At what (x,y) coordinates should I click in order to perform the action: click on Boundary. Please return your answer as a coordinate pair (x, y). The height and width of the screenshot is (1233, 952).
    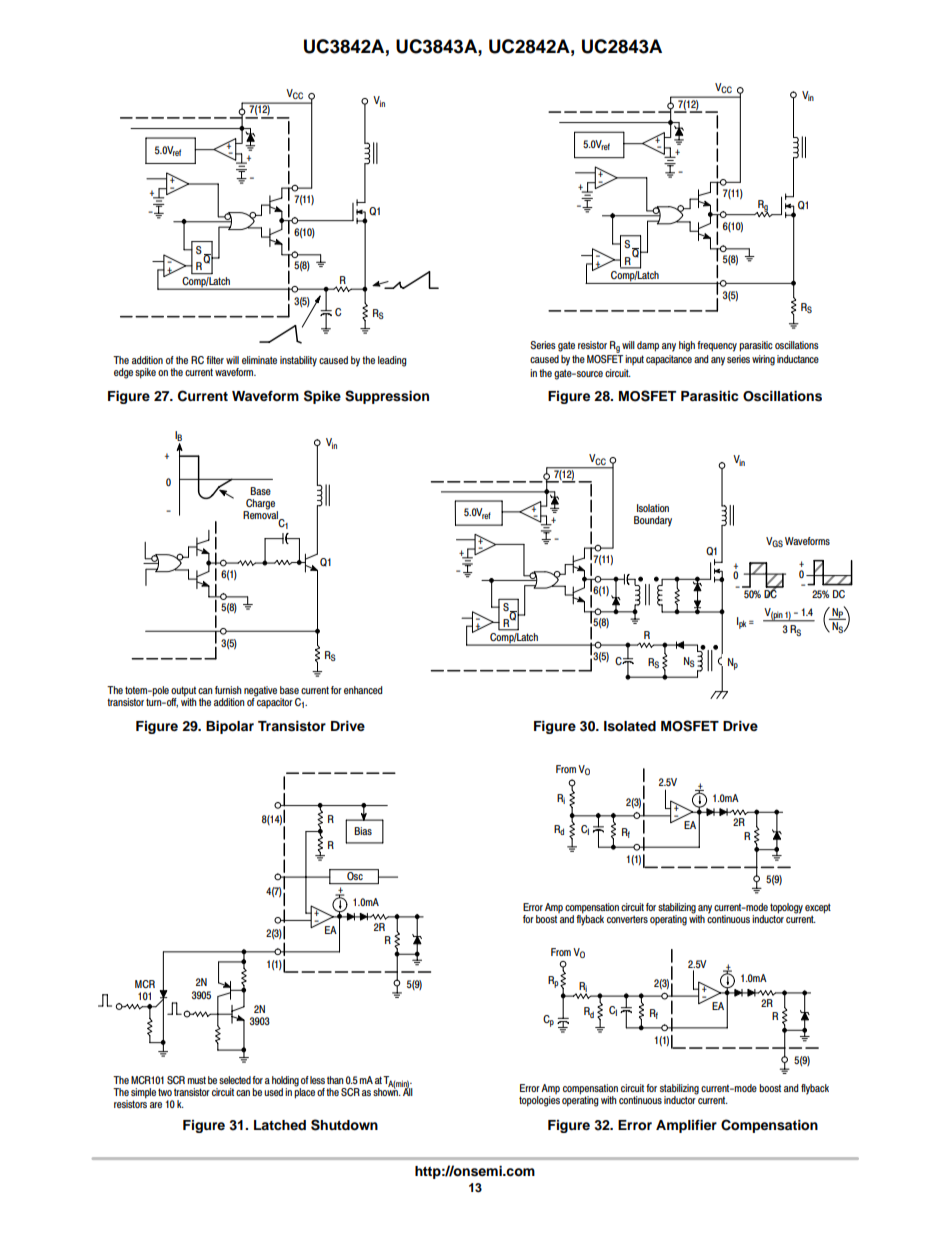
    Looking at the image, I should click on (653, 521).
